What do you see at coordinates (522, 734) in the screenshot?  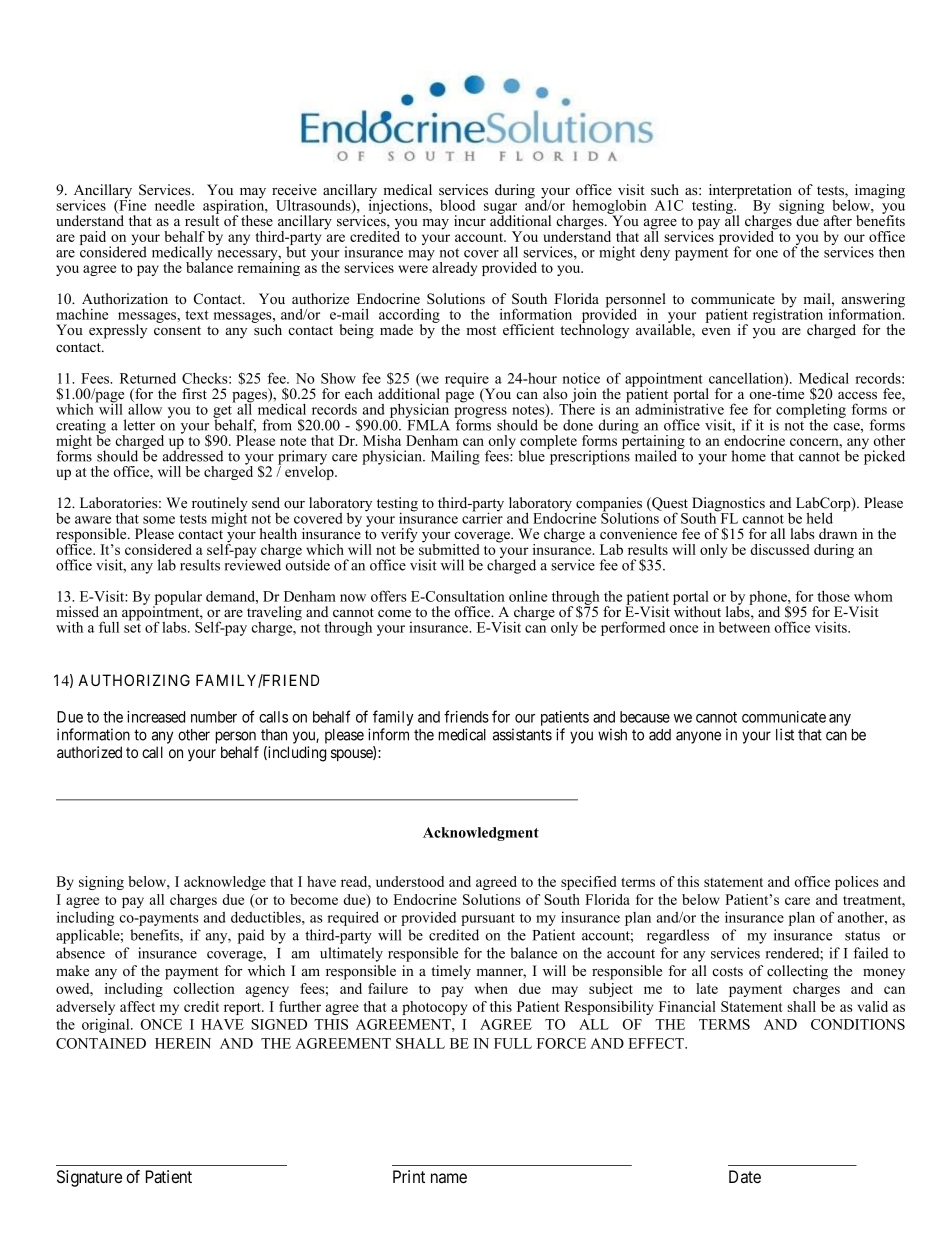 I see `assistants` at bounding box center [522, 734].
